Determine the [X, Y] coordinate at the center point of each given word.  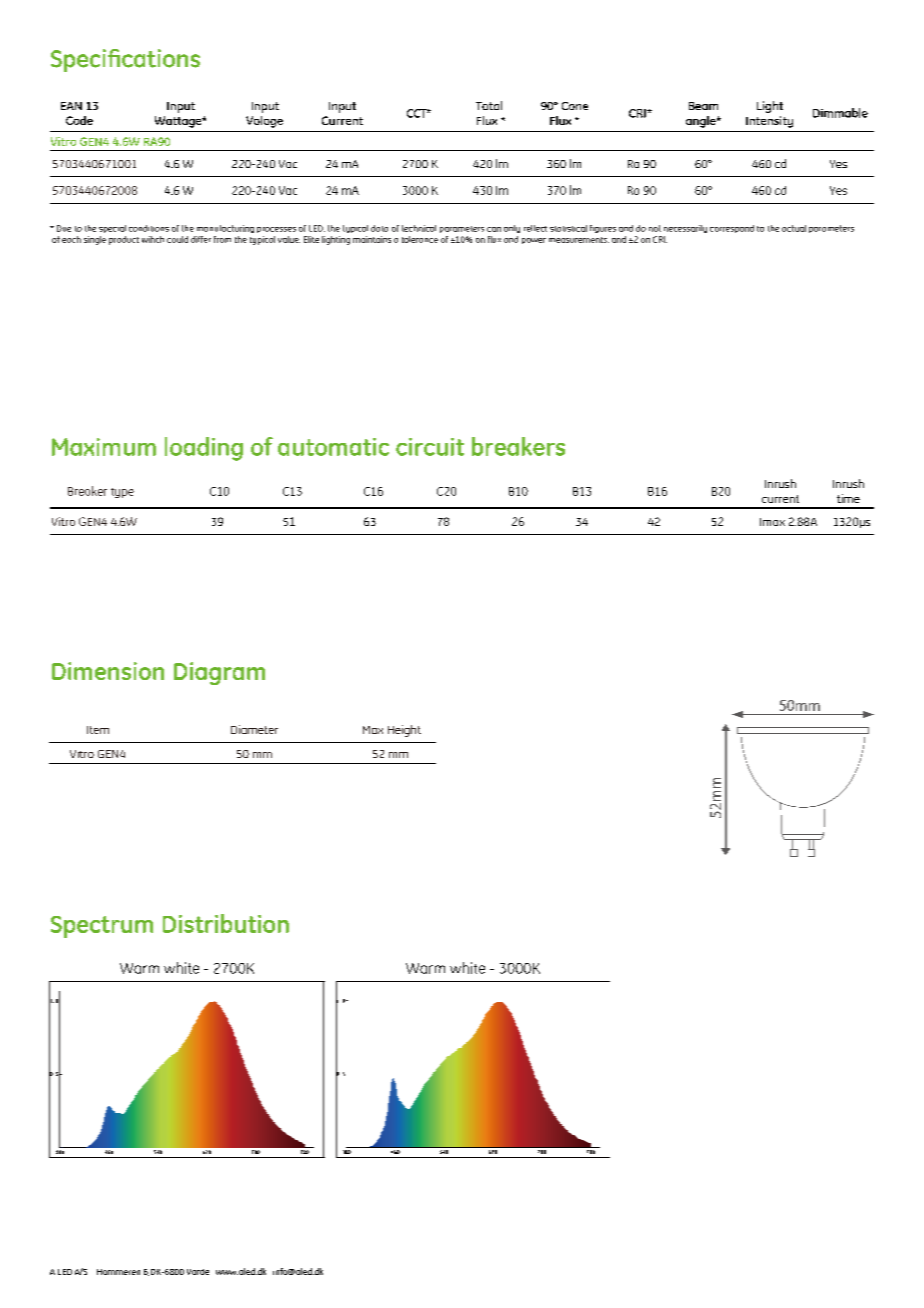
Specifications [125, 60]
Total [489, 105]
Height [404, 731]
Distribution [226, 923]
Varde [198, 1272]
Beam [703, 106]
